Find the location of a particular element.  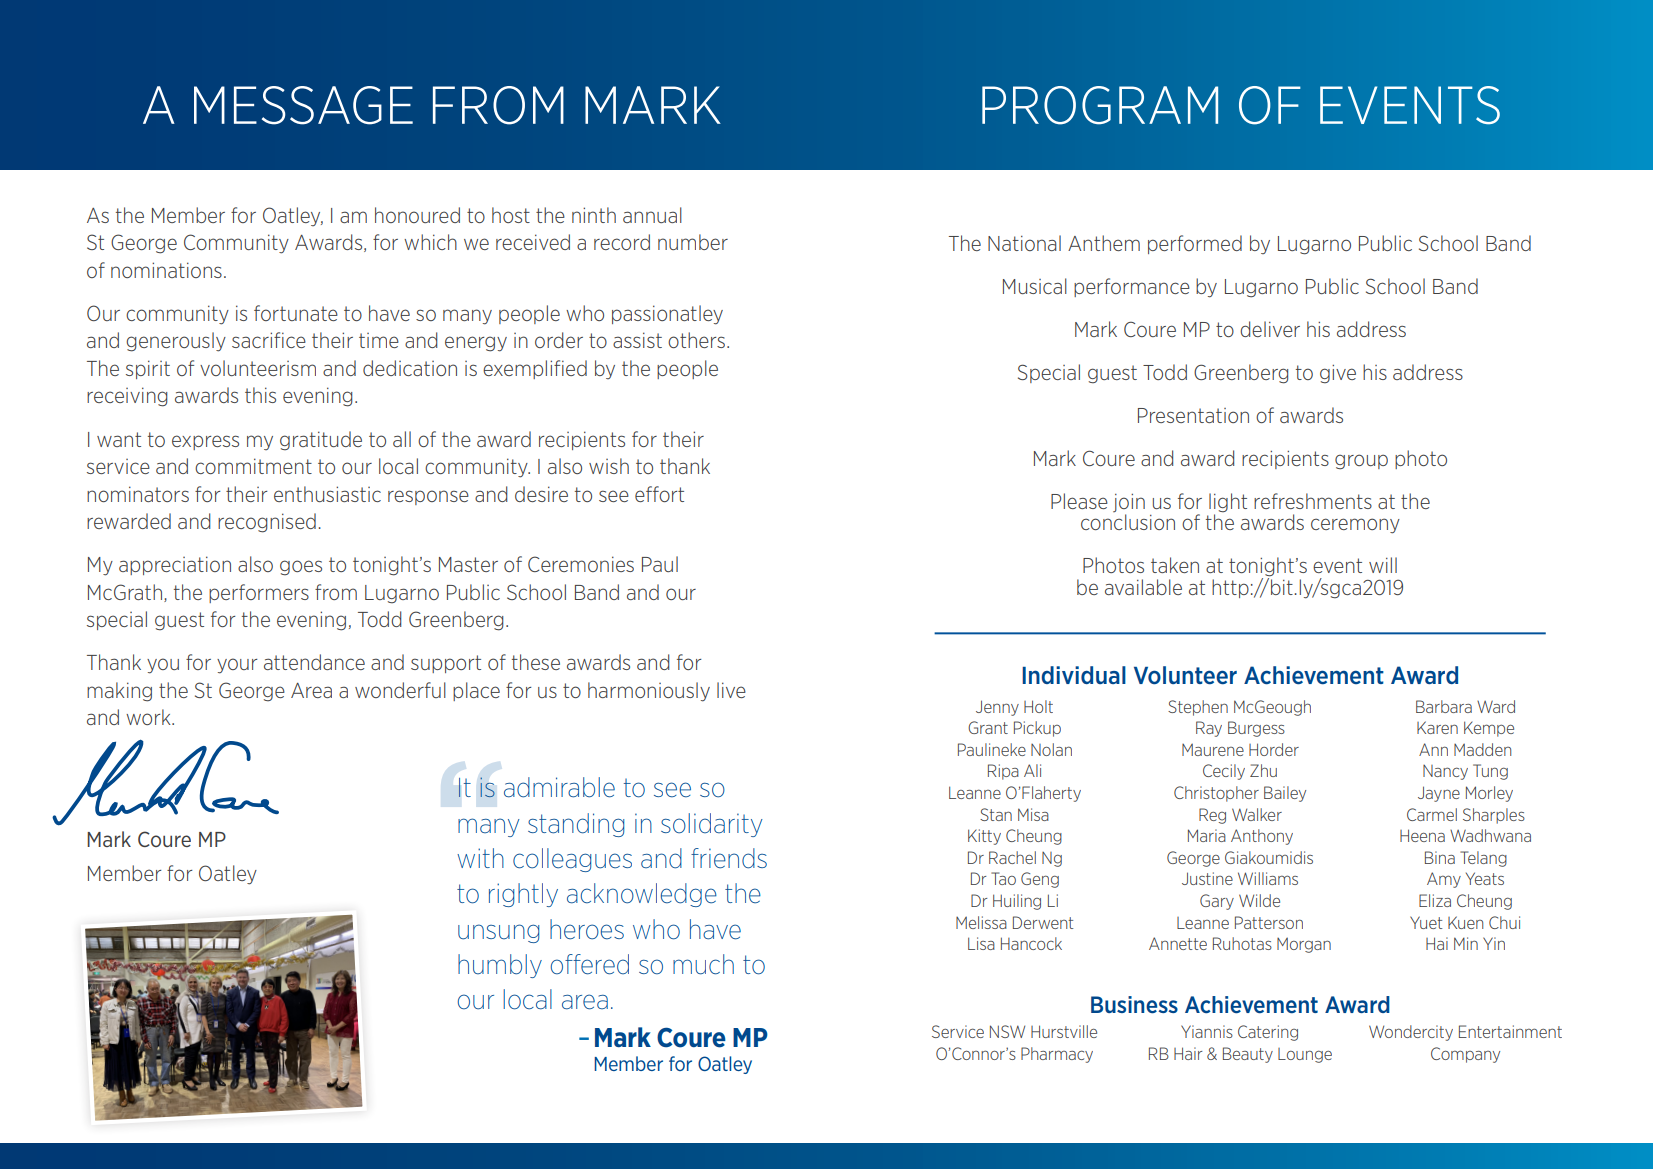

give is located at coordinates (1338, 374).
